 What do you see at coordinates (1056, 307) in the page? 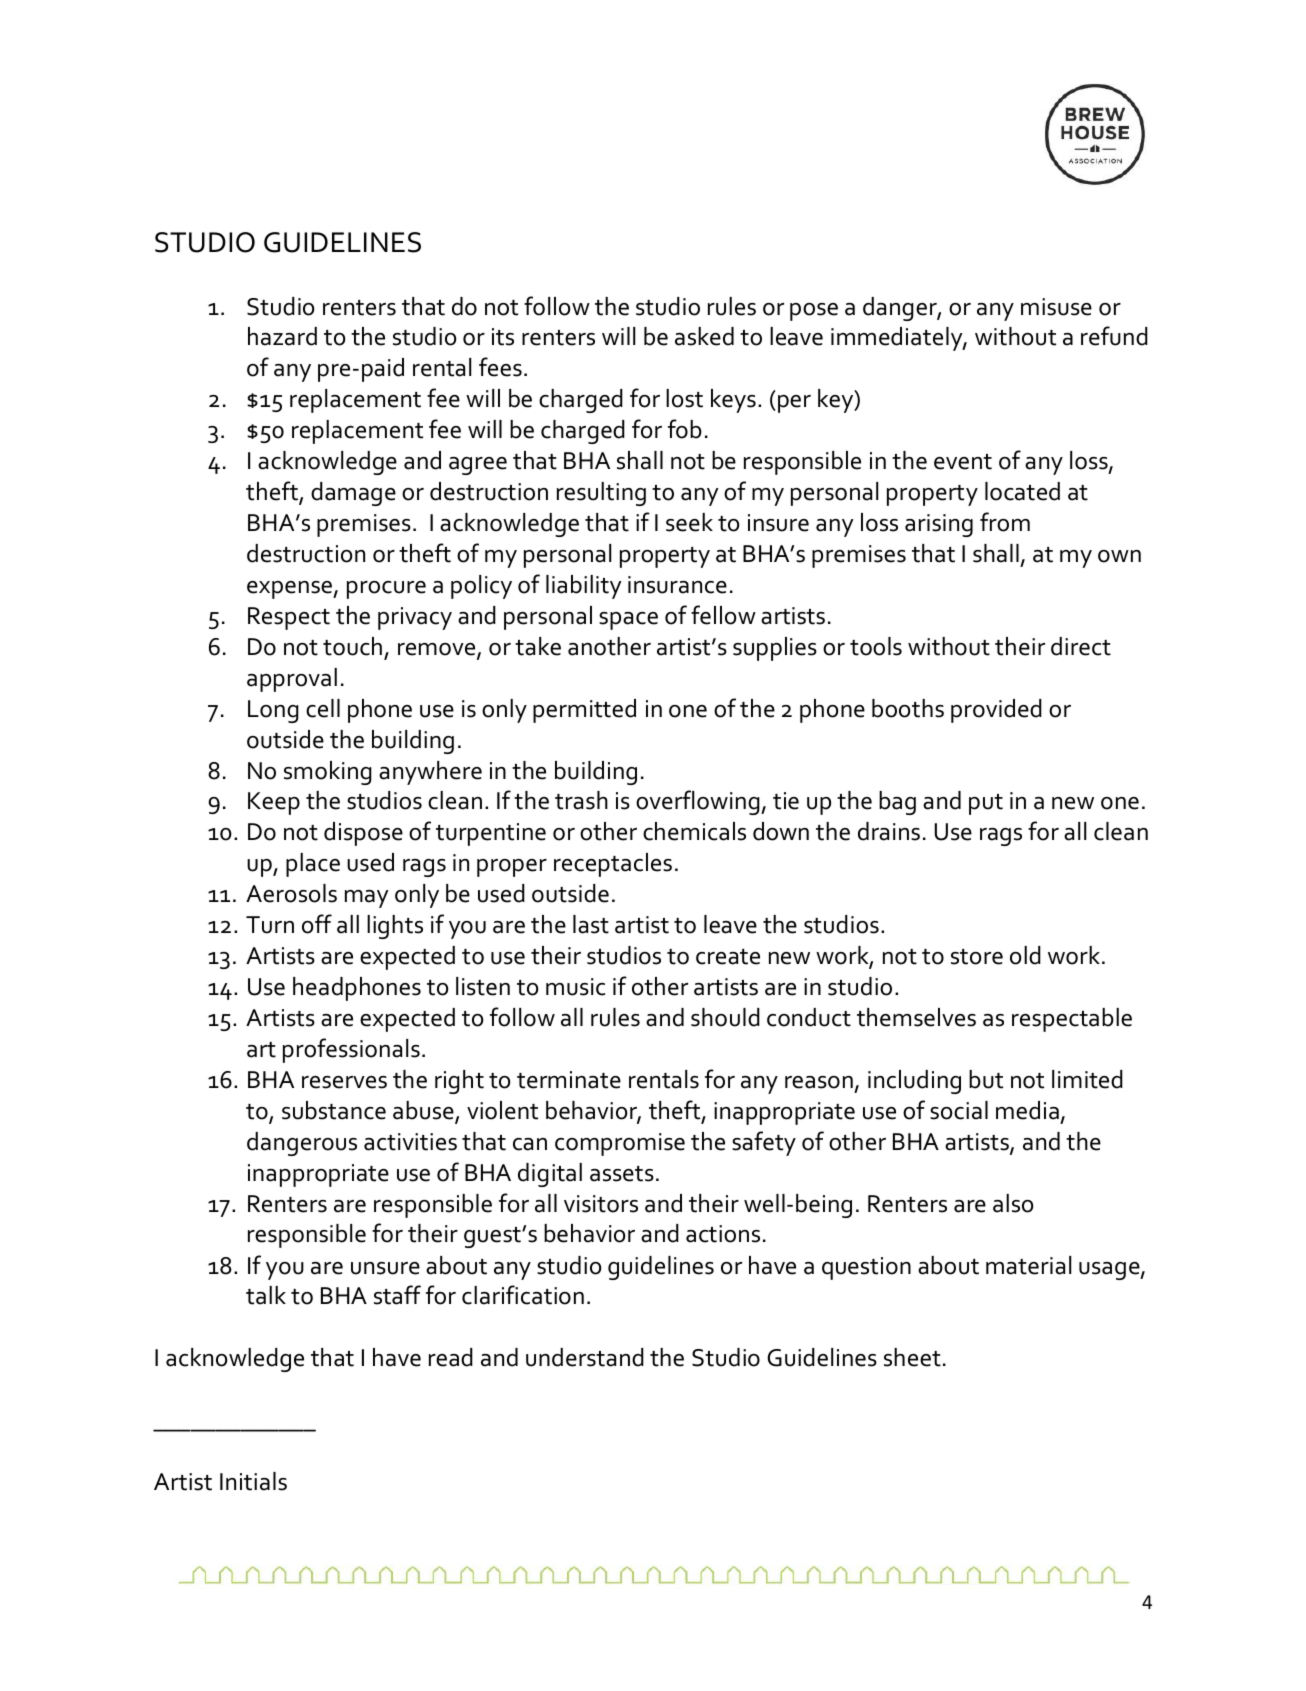
I see `misuse` at bounding box center [1056, 307].
